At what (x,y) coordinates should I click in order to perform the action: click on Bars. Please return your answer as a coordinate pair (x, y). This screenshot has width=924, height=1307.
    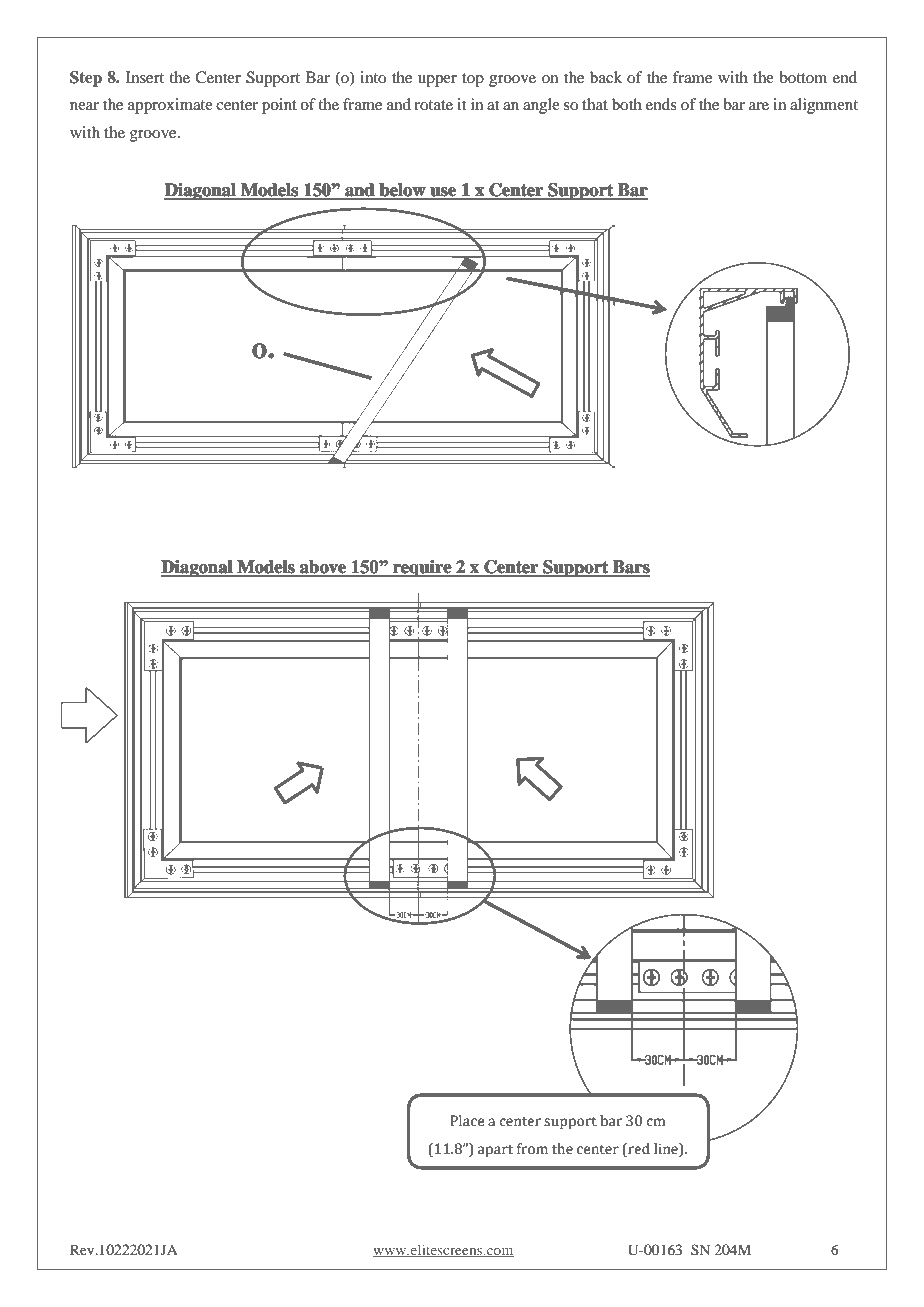
    Looking at the image, I should click on (630, 568).
